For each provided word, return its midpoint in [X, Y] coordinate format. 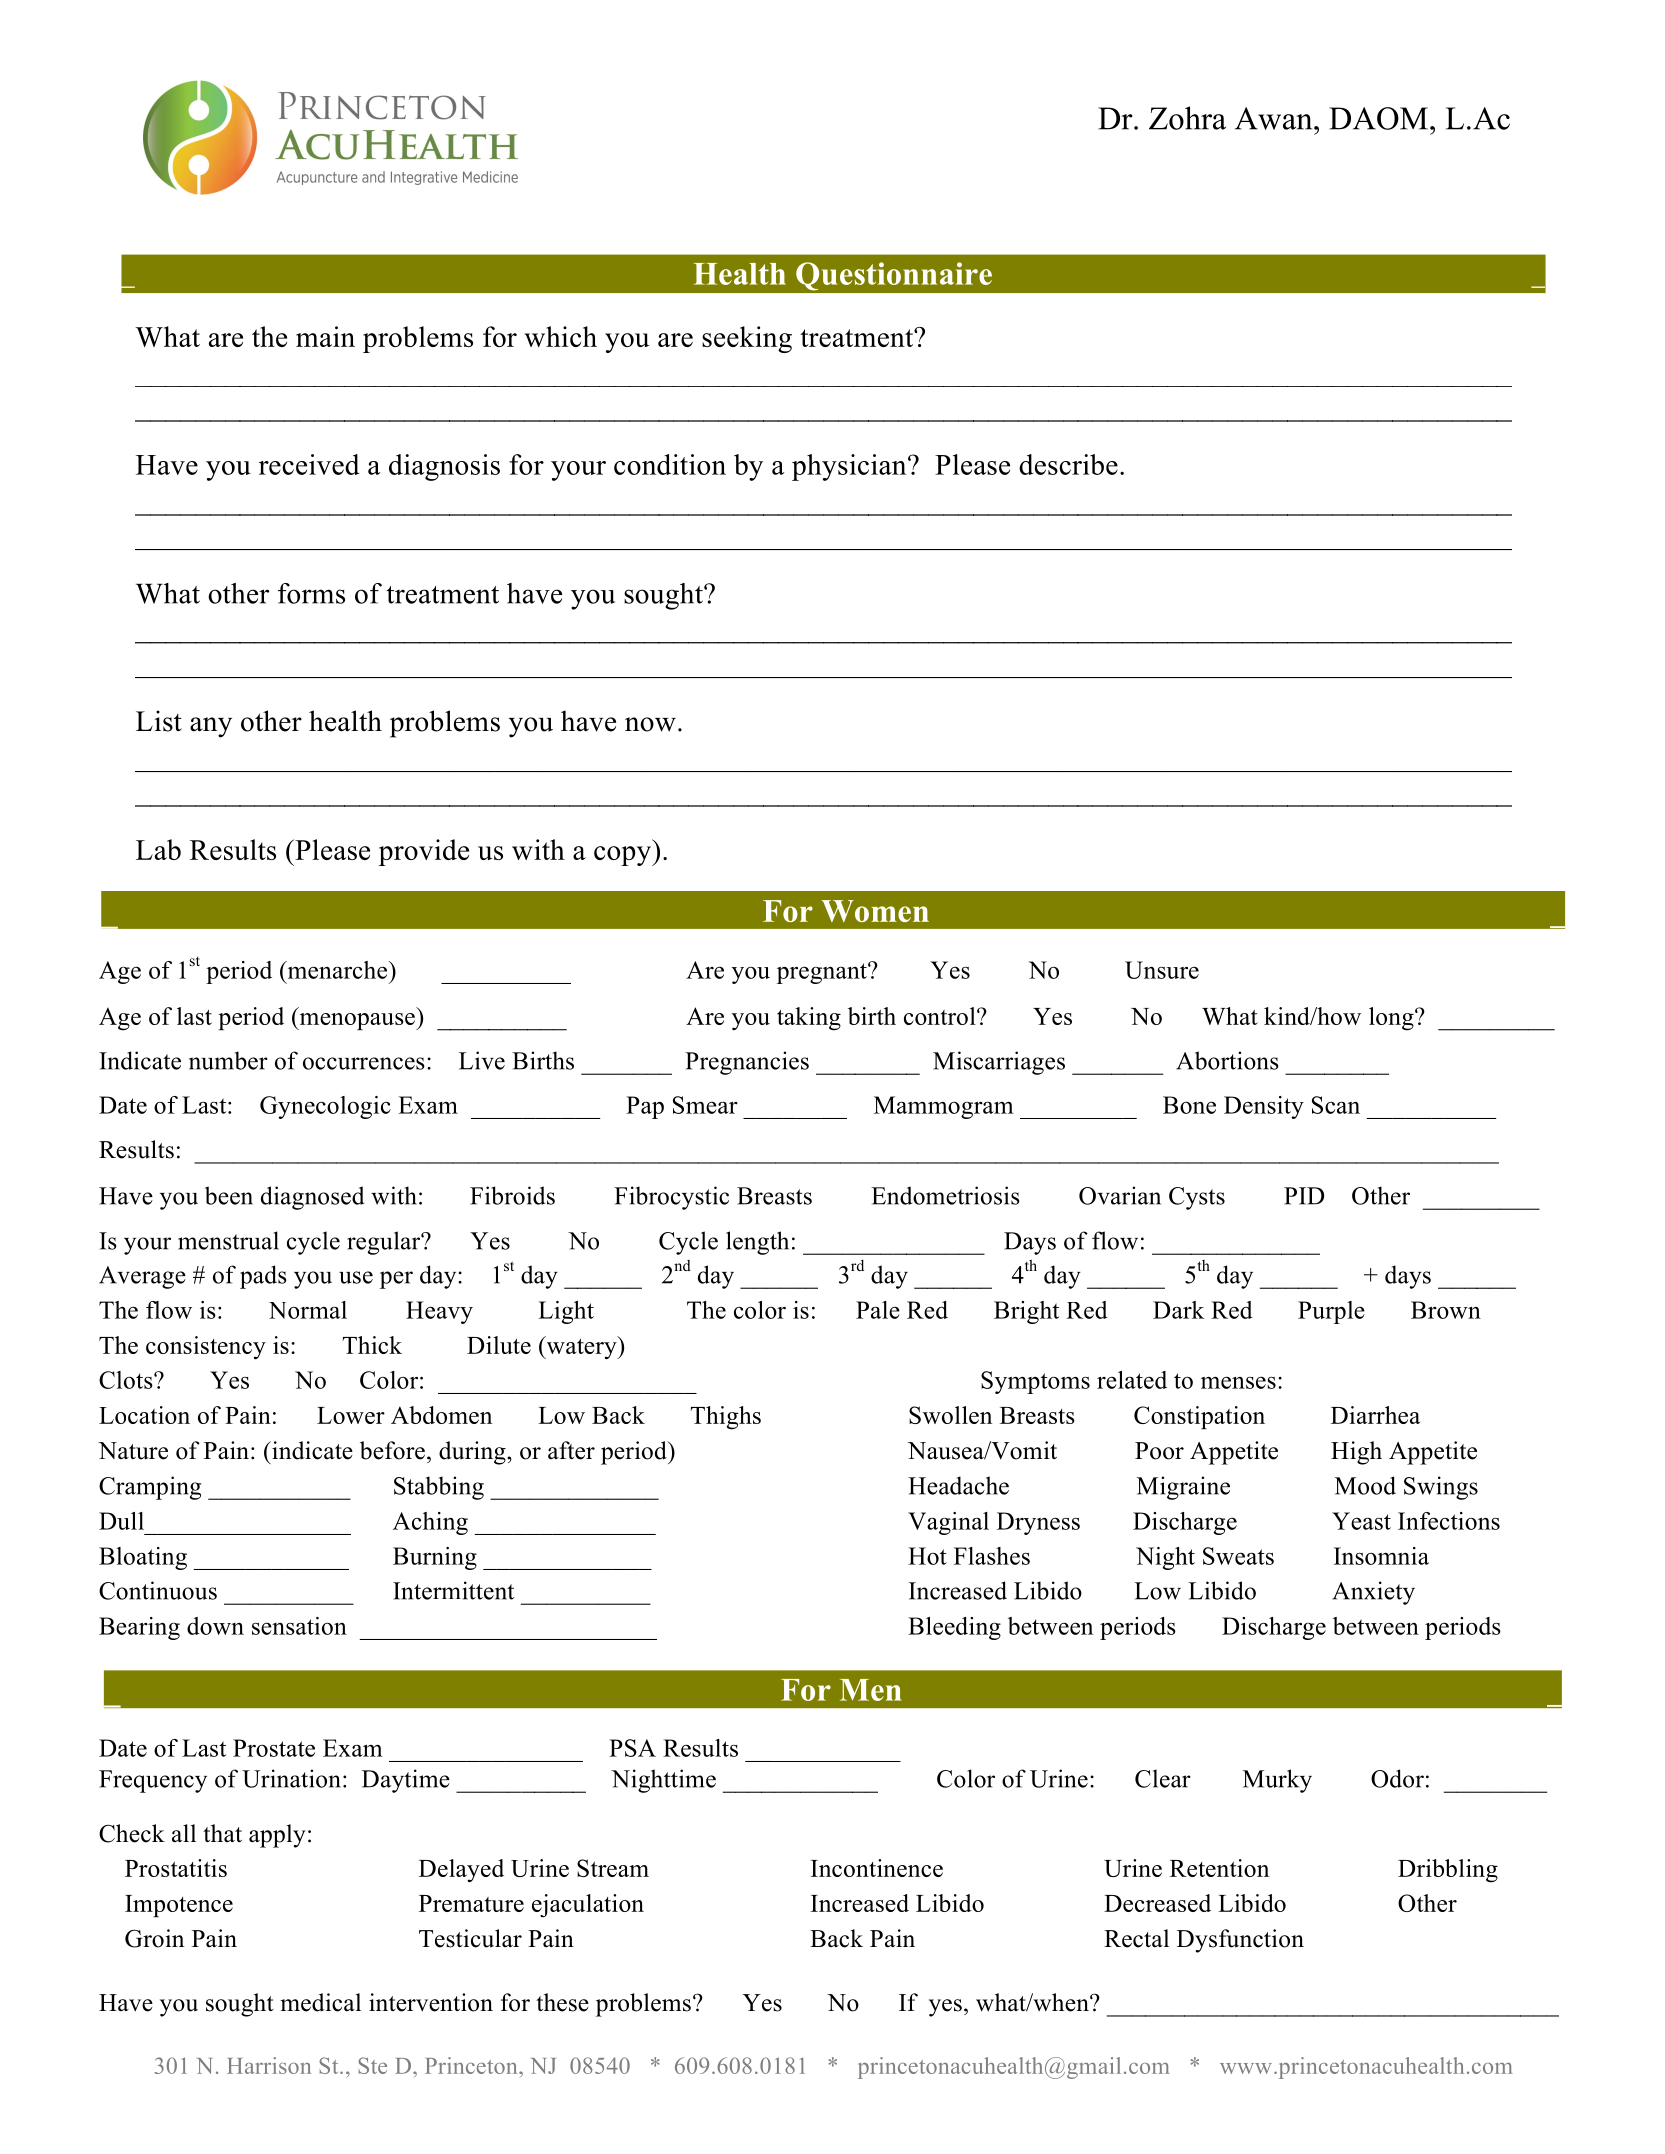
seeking [747, 339]
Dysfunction [1240, 1941]
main [325, 336]
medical [320, 2002]
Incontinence [877, 1868]
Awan [1275, 118]
